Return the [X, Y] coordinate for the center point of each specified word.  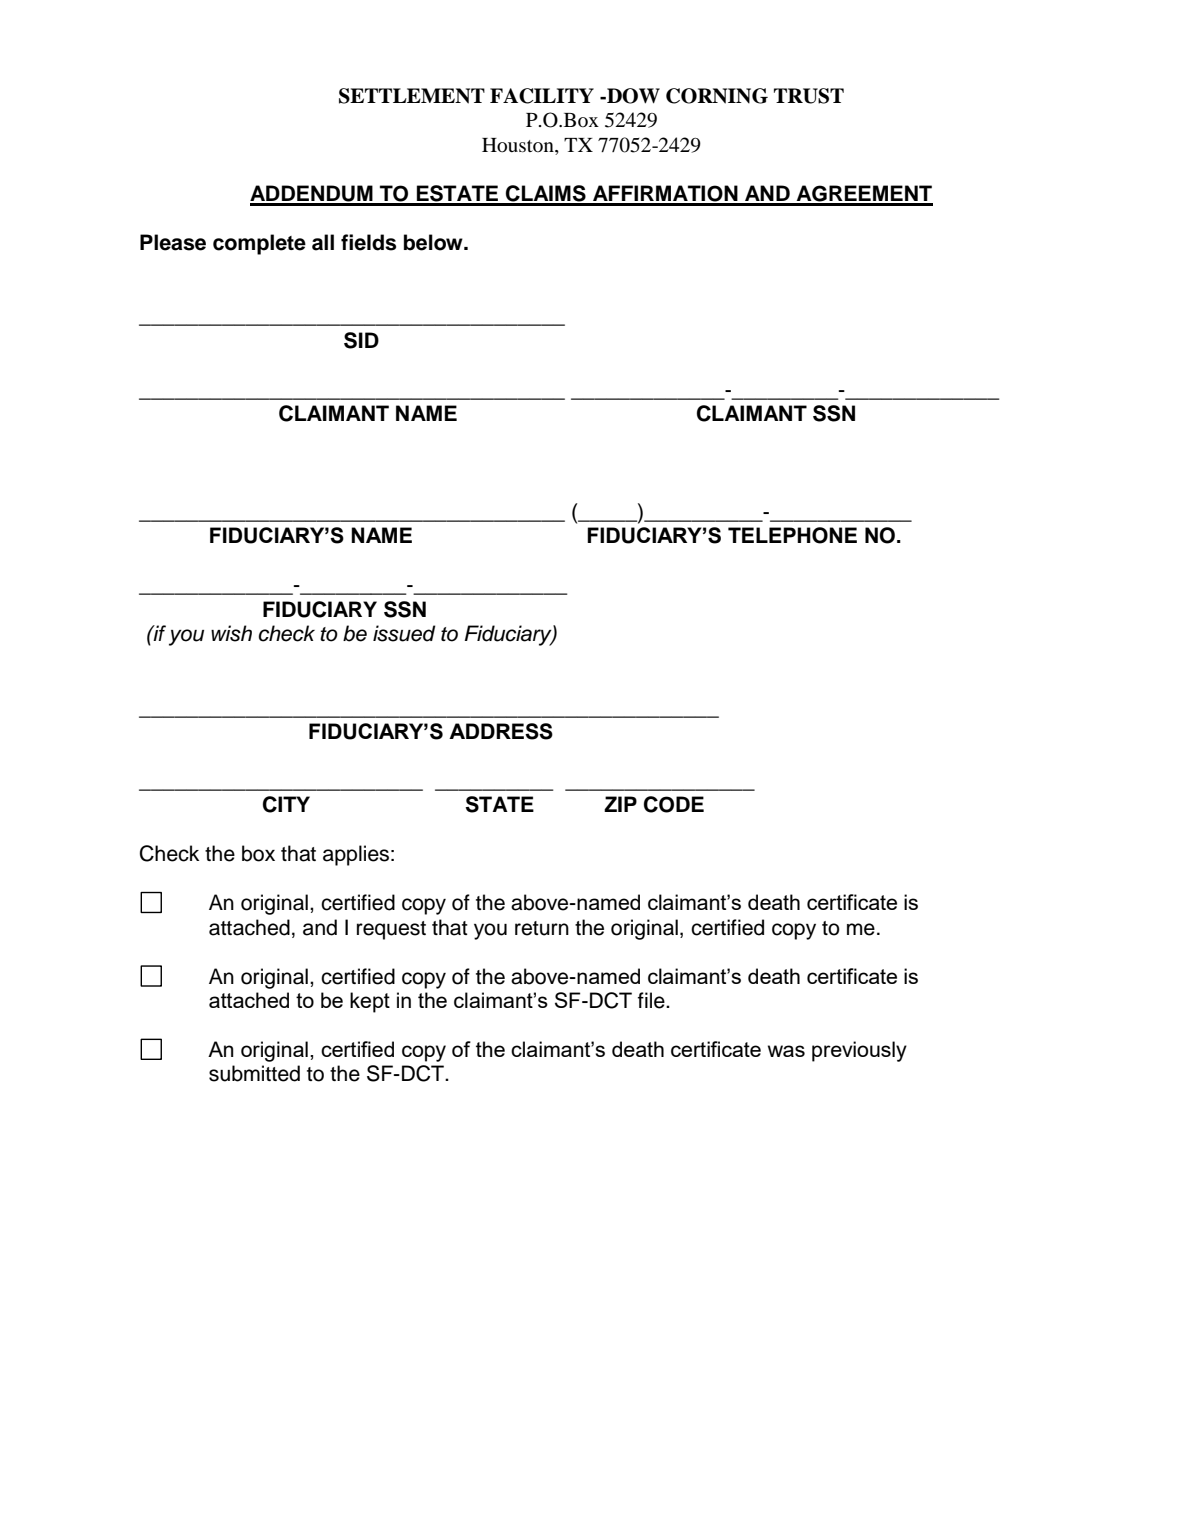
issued [404, 633]
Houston [519, 145]
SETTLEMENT [412, 96]
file [652, 1000]
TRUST [809, 96]
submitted [254, 1073]
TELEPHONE [792, 535]
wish [231, 633]
